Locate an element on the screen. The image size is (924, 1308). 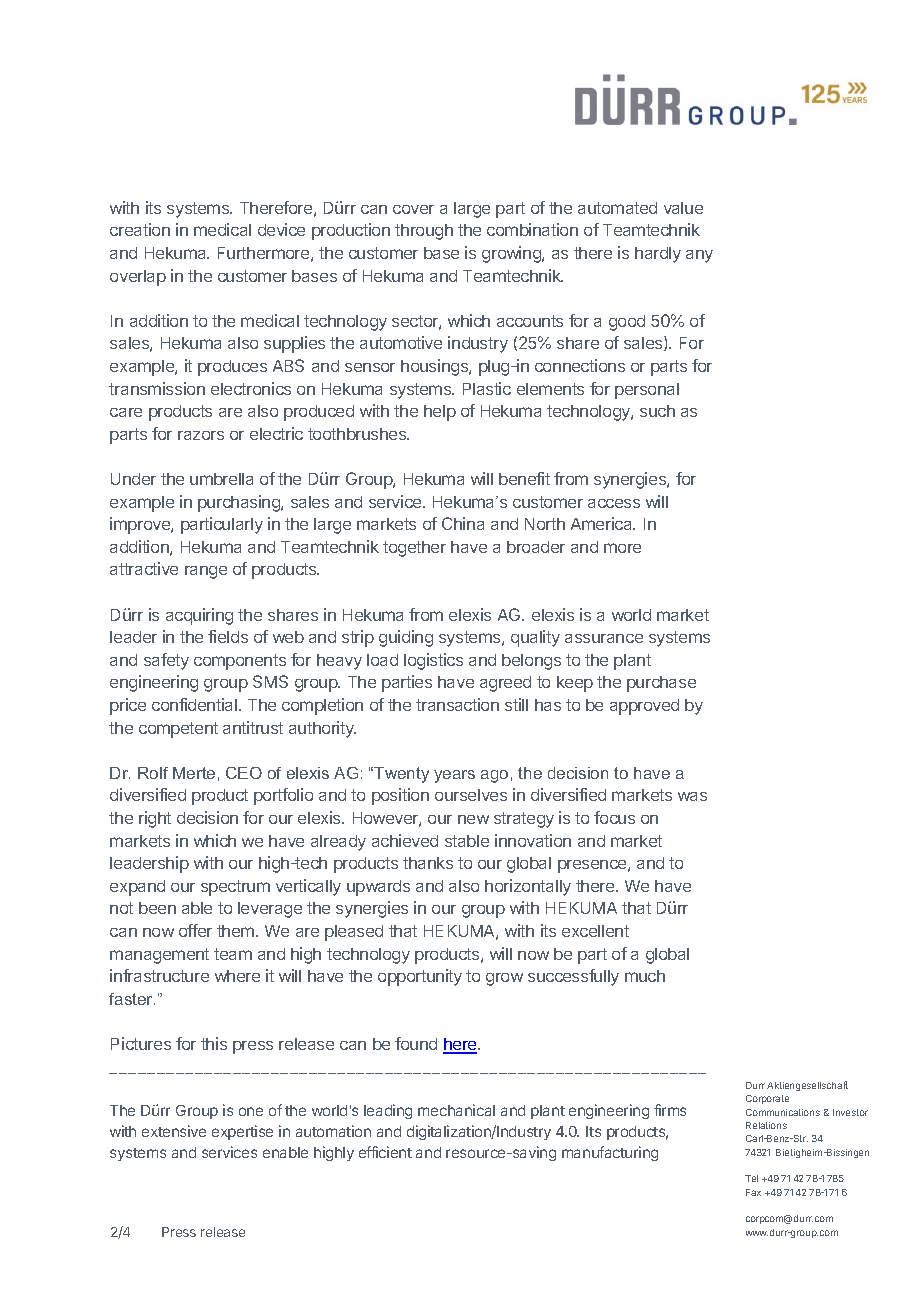
combination is located at coordinates (532, 229).
